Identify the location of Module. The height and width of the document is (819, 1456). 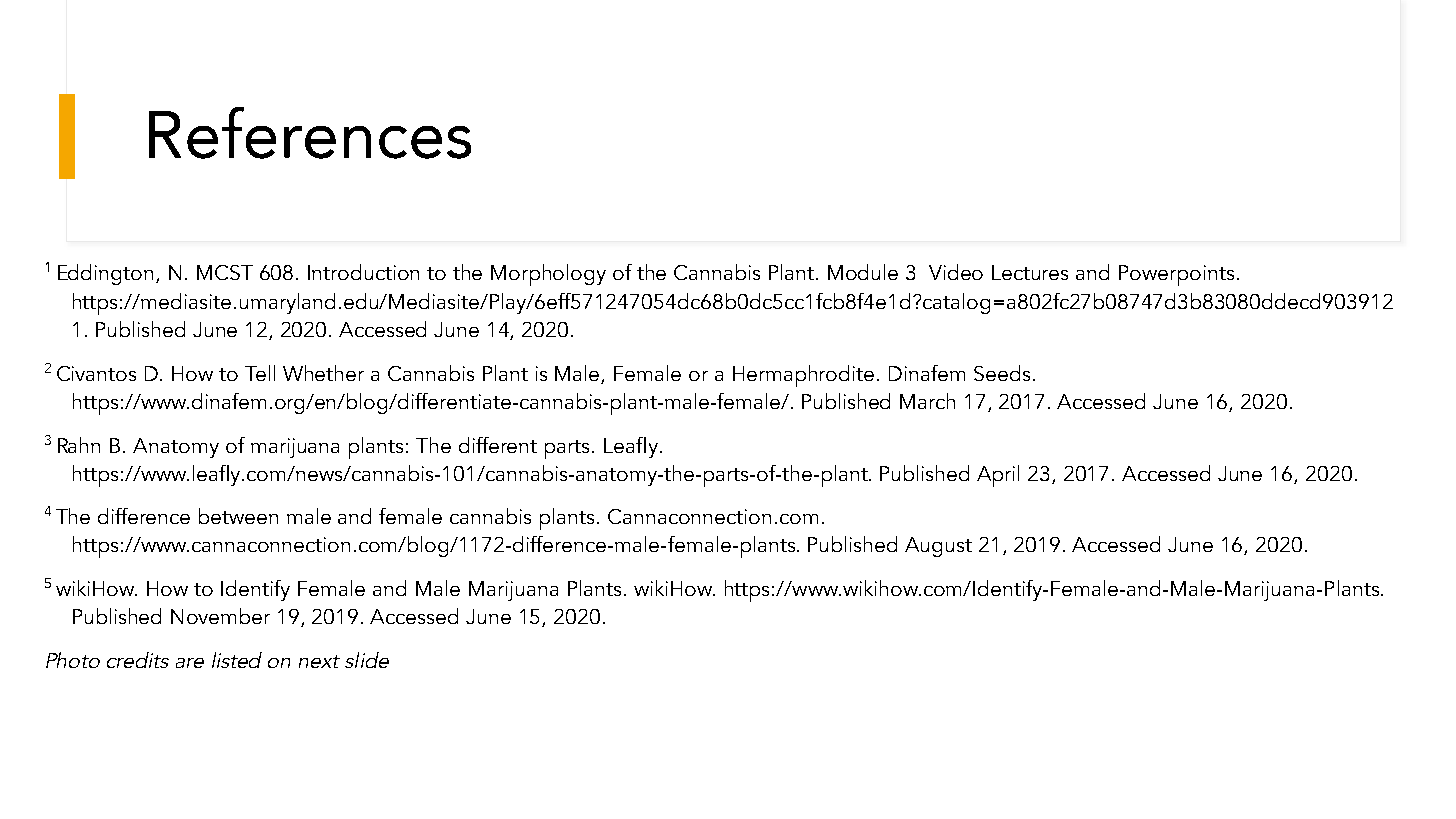
(863, 272).
